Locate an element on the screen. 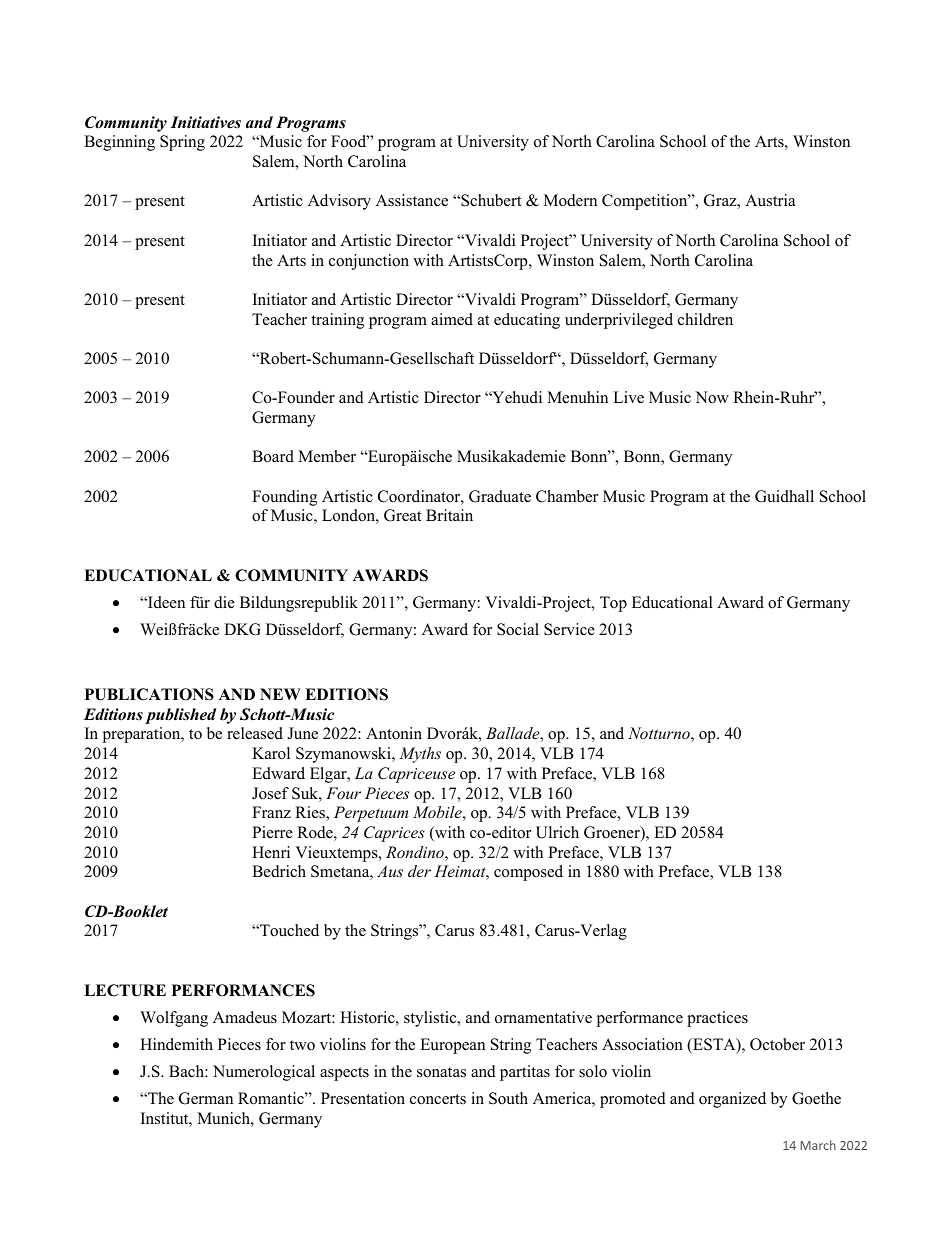 This screenshot has height=1233, width=952. die is located at coordinates (224, 602).
